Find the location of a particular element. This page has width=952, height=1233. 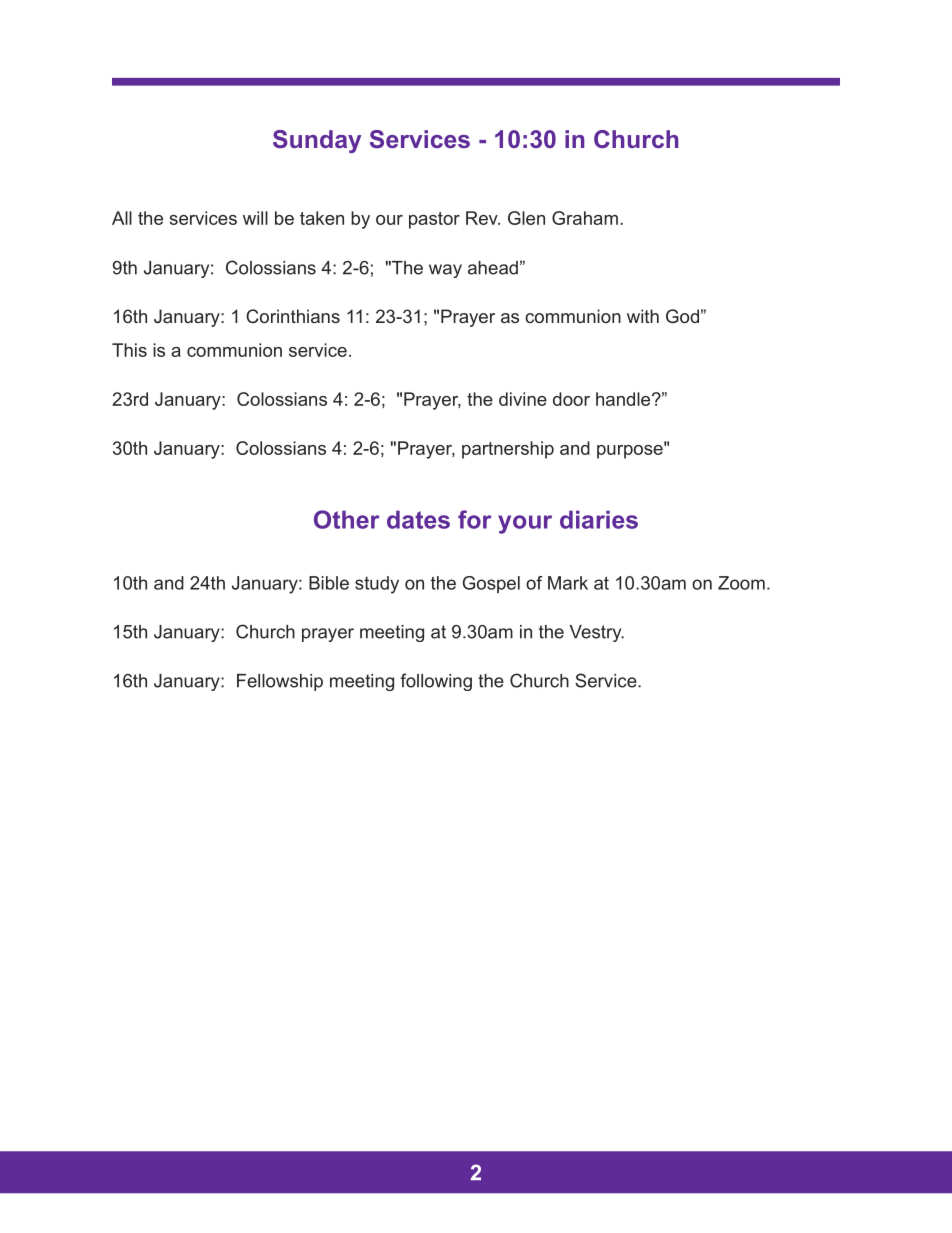

Fellowship is located at coordinates (280, 682).
